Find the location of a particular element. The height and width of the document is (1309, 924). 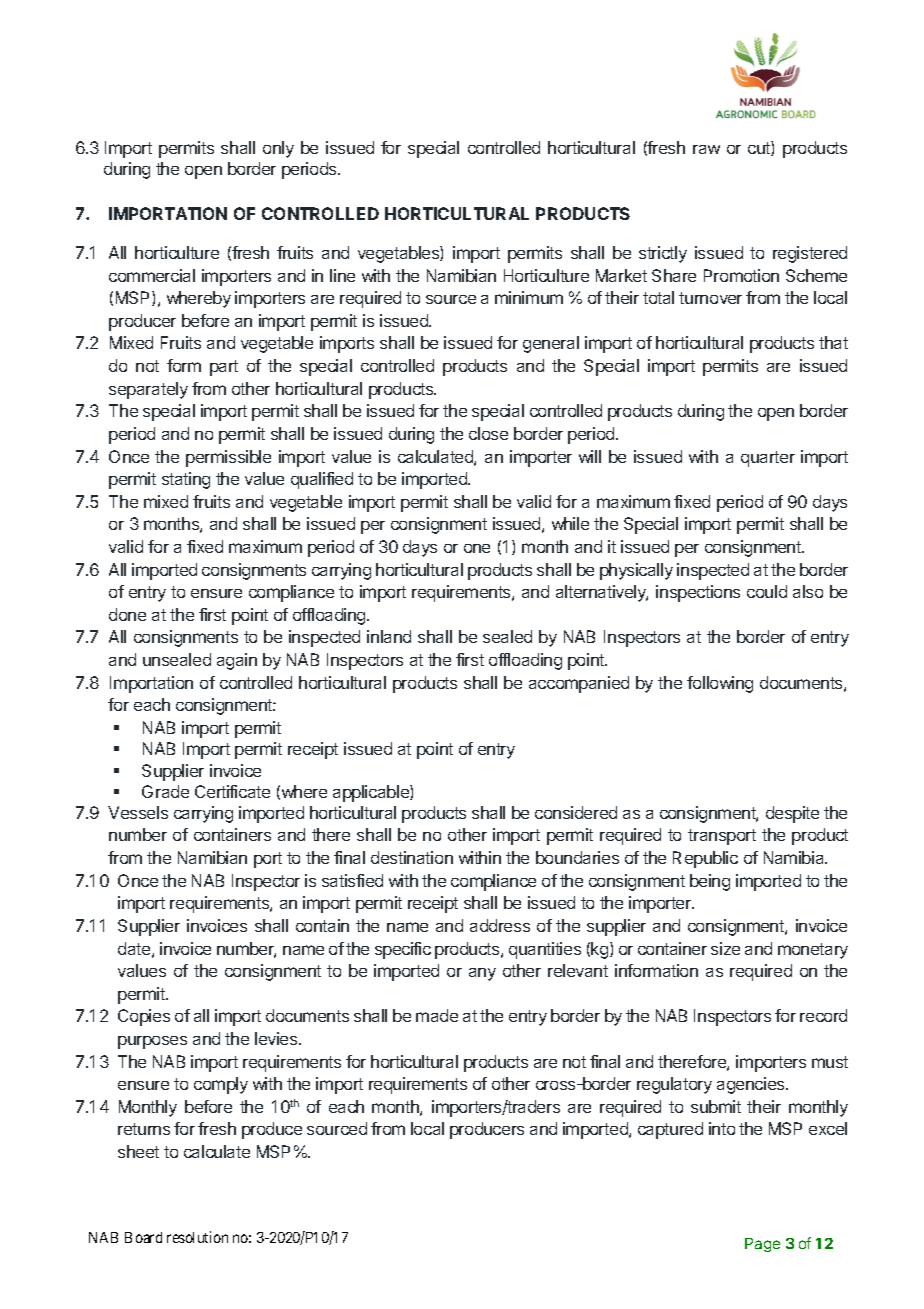

resolution is located at coordinates (197, 1237).
